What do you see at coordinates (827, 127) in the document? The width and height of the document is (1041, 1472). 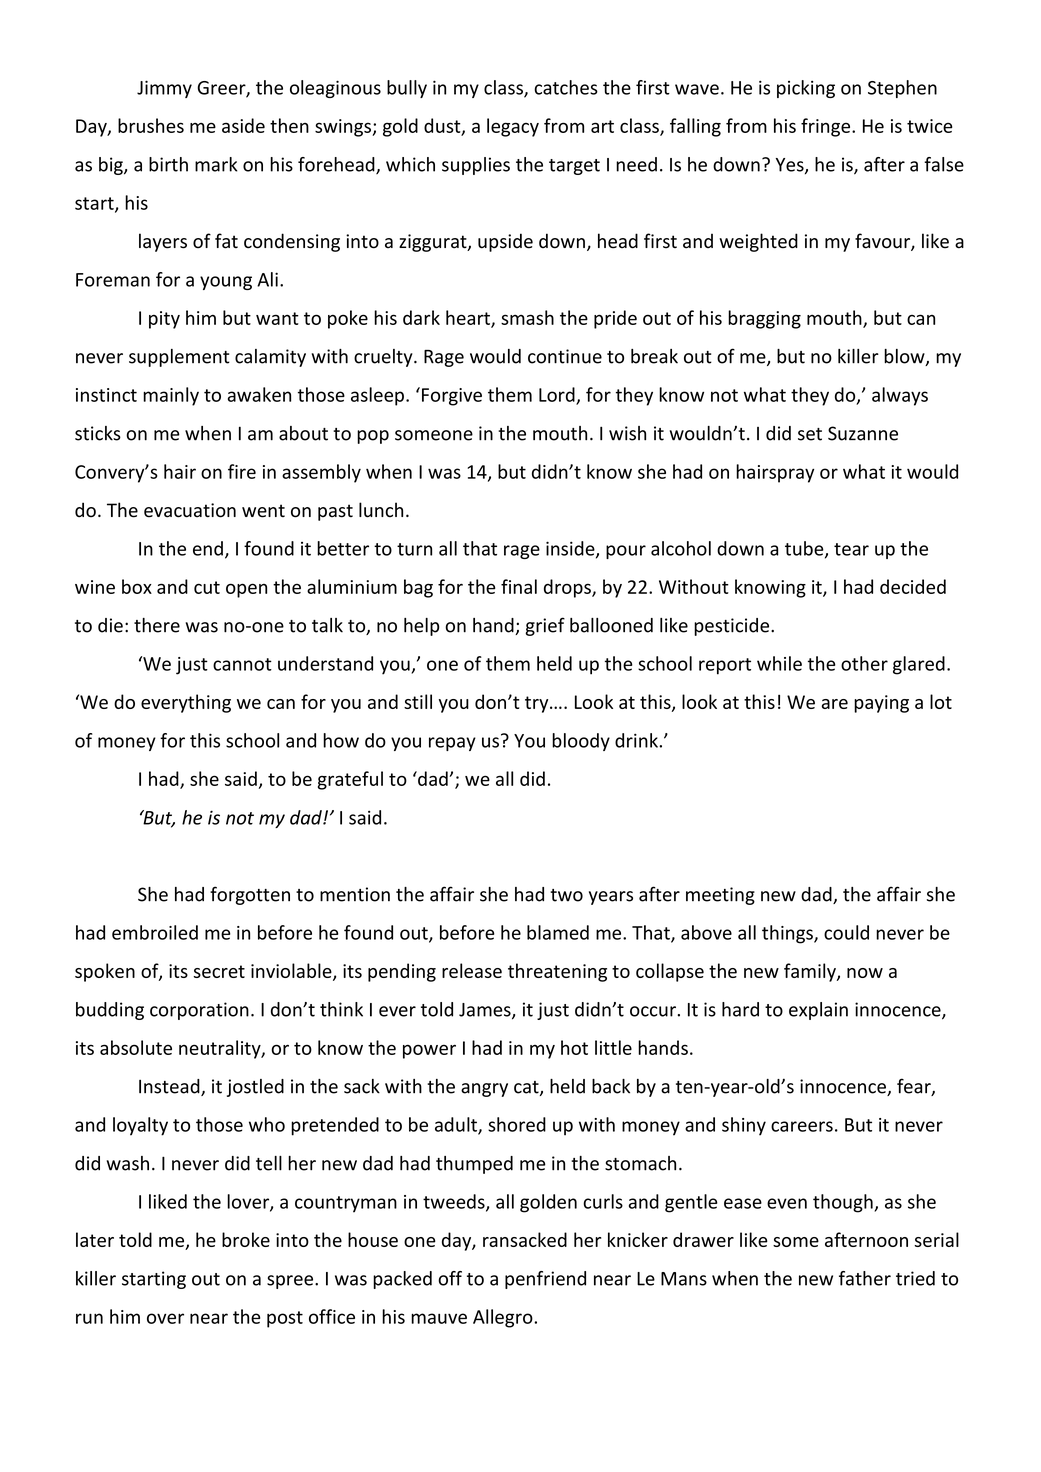 I see `fringe` at bounding box center [827, 127].
